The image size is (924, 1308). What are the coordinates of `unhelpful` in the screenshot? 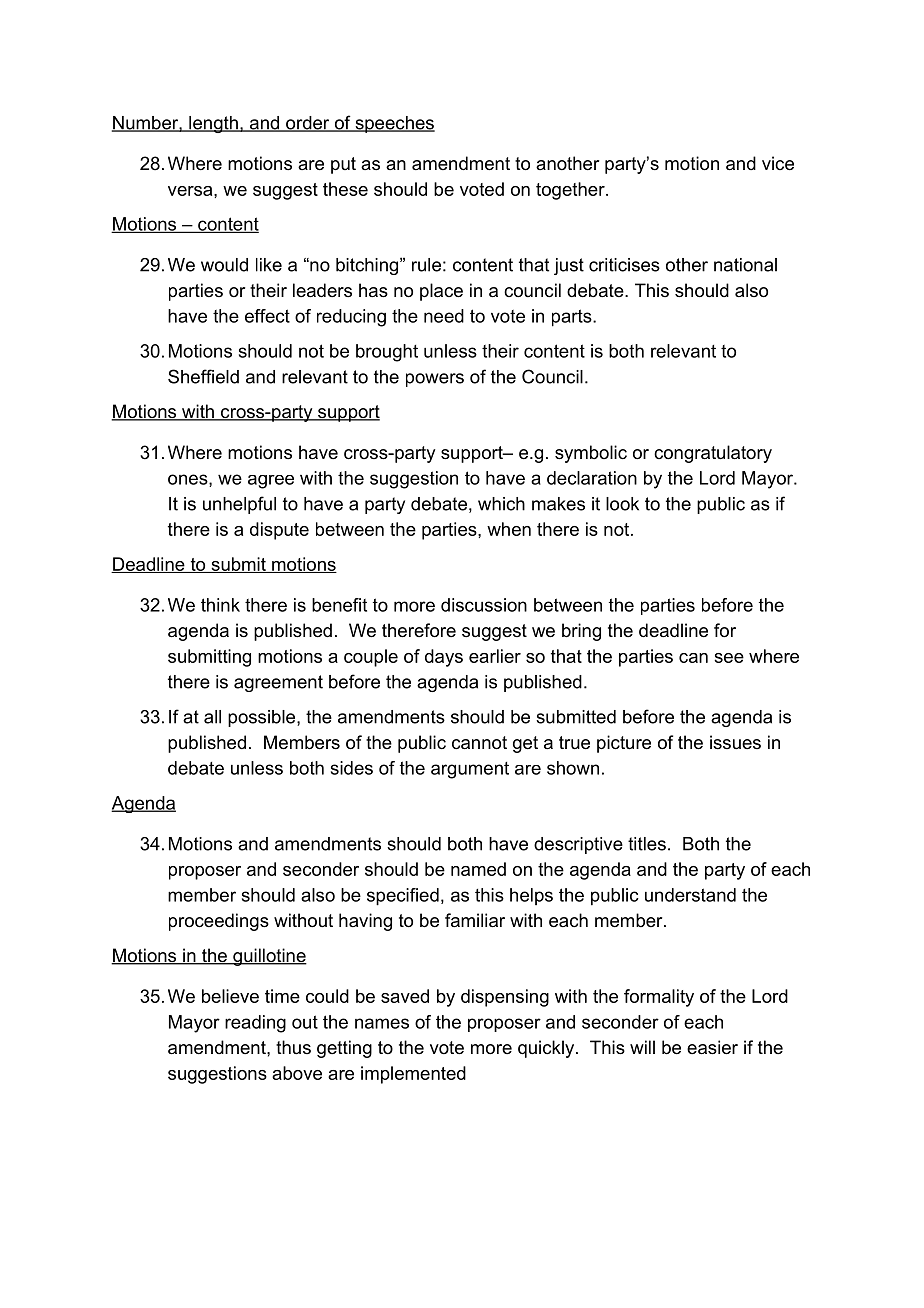 It's located at (239, 505).
